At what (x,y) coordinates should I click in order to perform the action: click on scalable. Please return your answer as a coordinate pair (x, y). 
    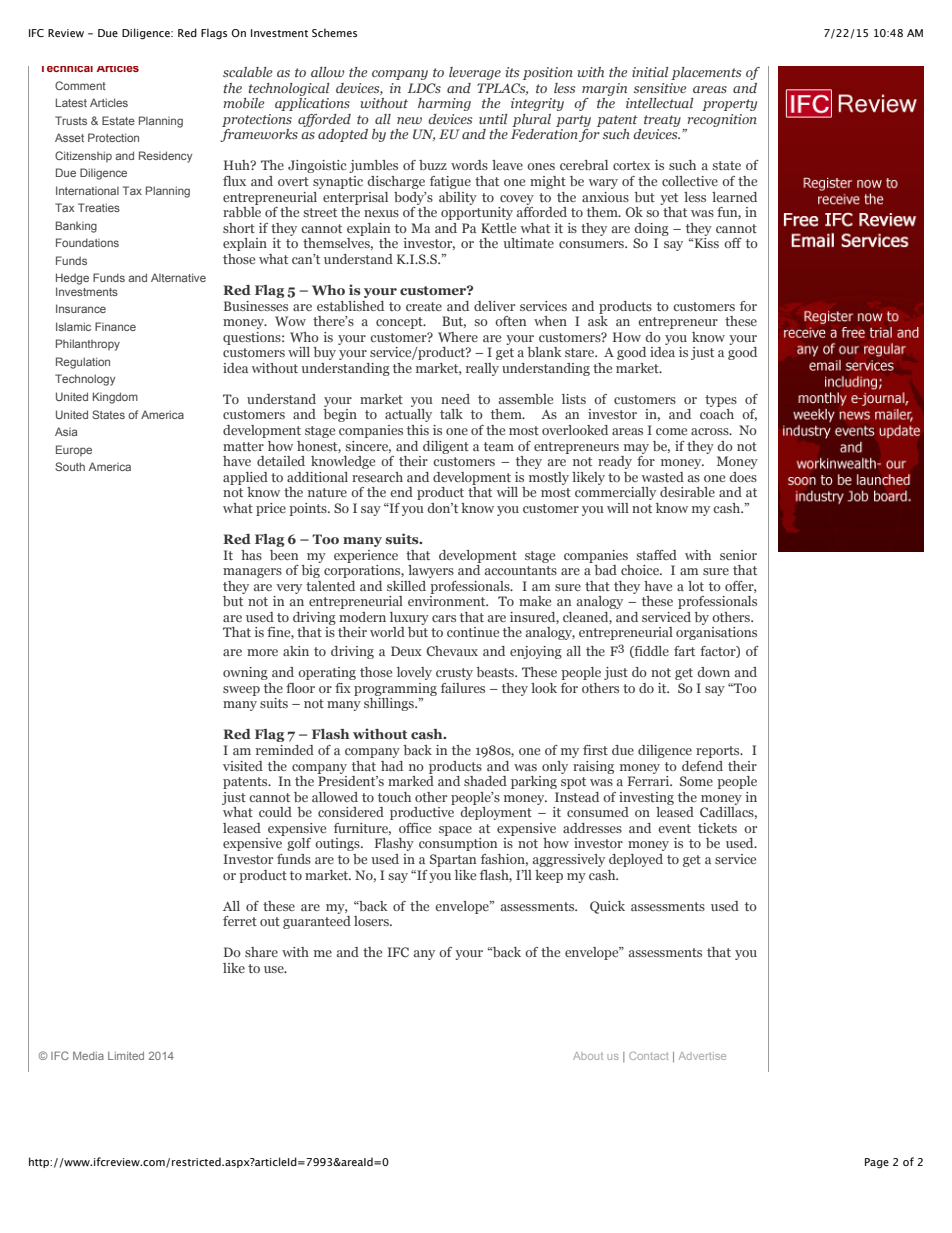
    Looking at the image, I should click on (247, 72).
